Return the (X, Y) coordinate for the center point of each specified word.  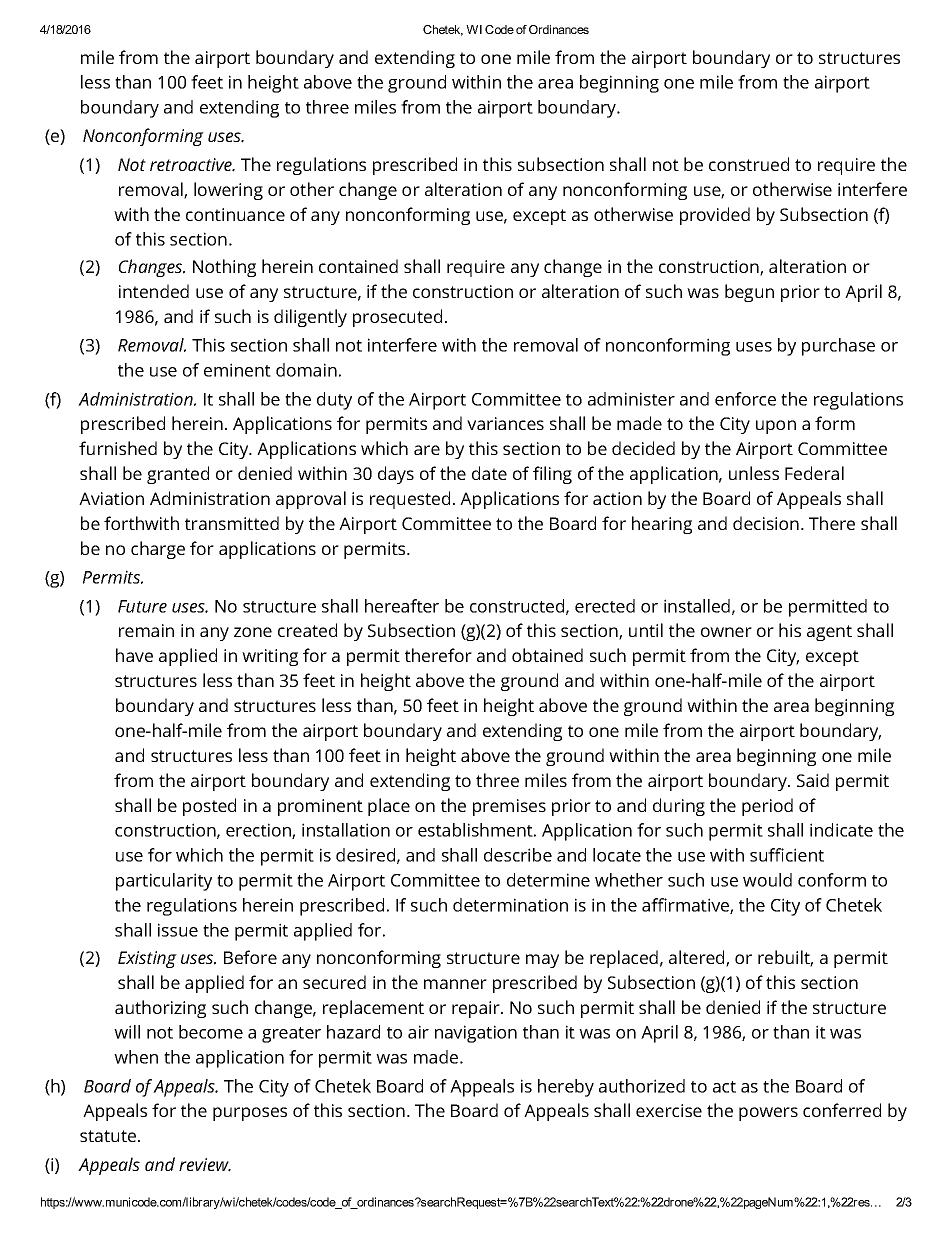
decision (766, 523)
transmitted (232, 523)
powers (768, 1114)
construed (749, 164)
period (767, 807)
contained (358, 266)
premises (509, 807)
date (489, 473)
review (205, 1165)
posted (209, 807)
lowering (228, 191)
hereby (566, 1088)
